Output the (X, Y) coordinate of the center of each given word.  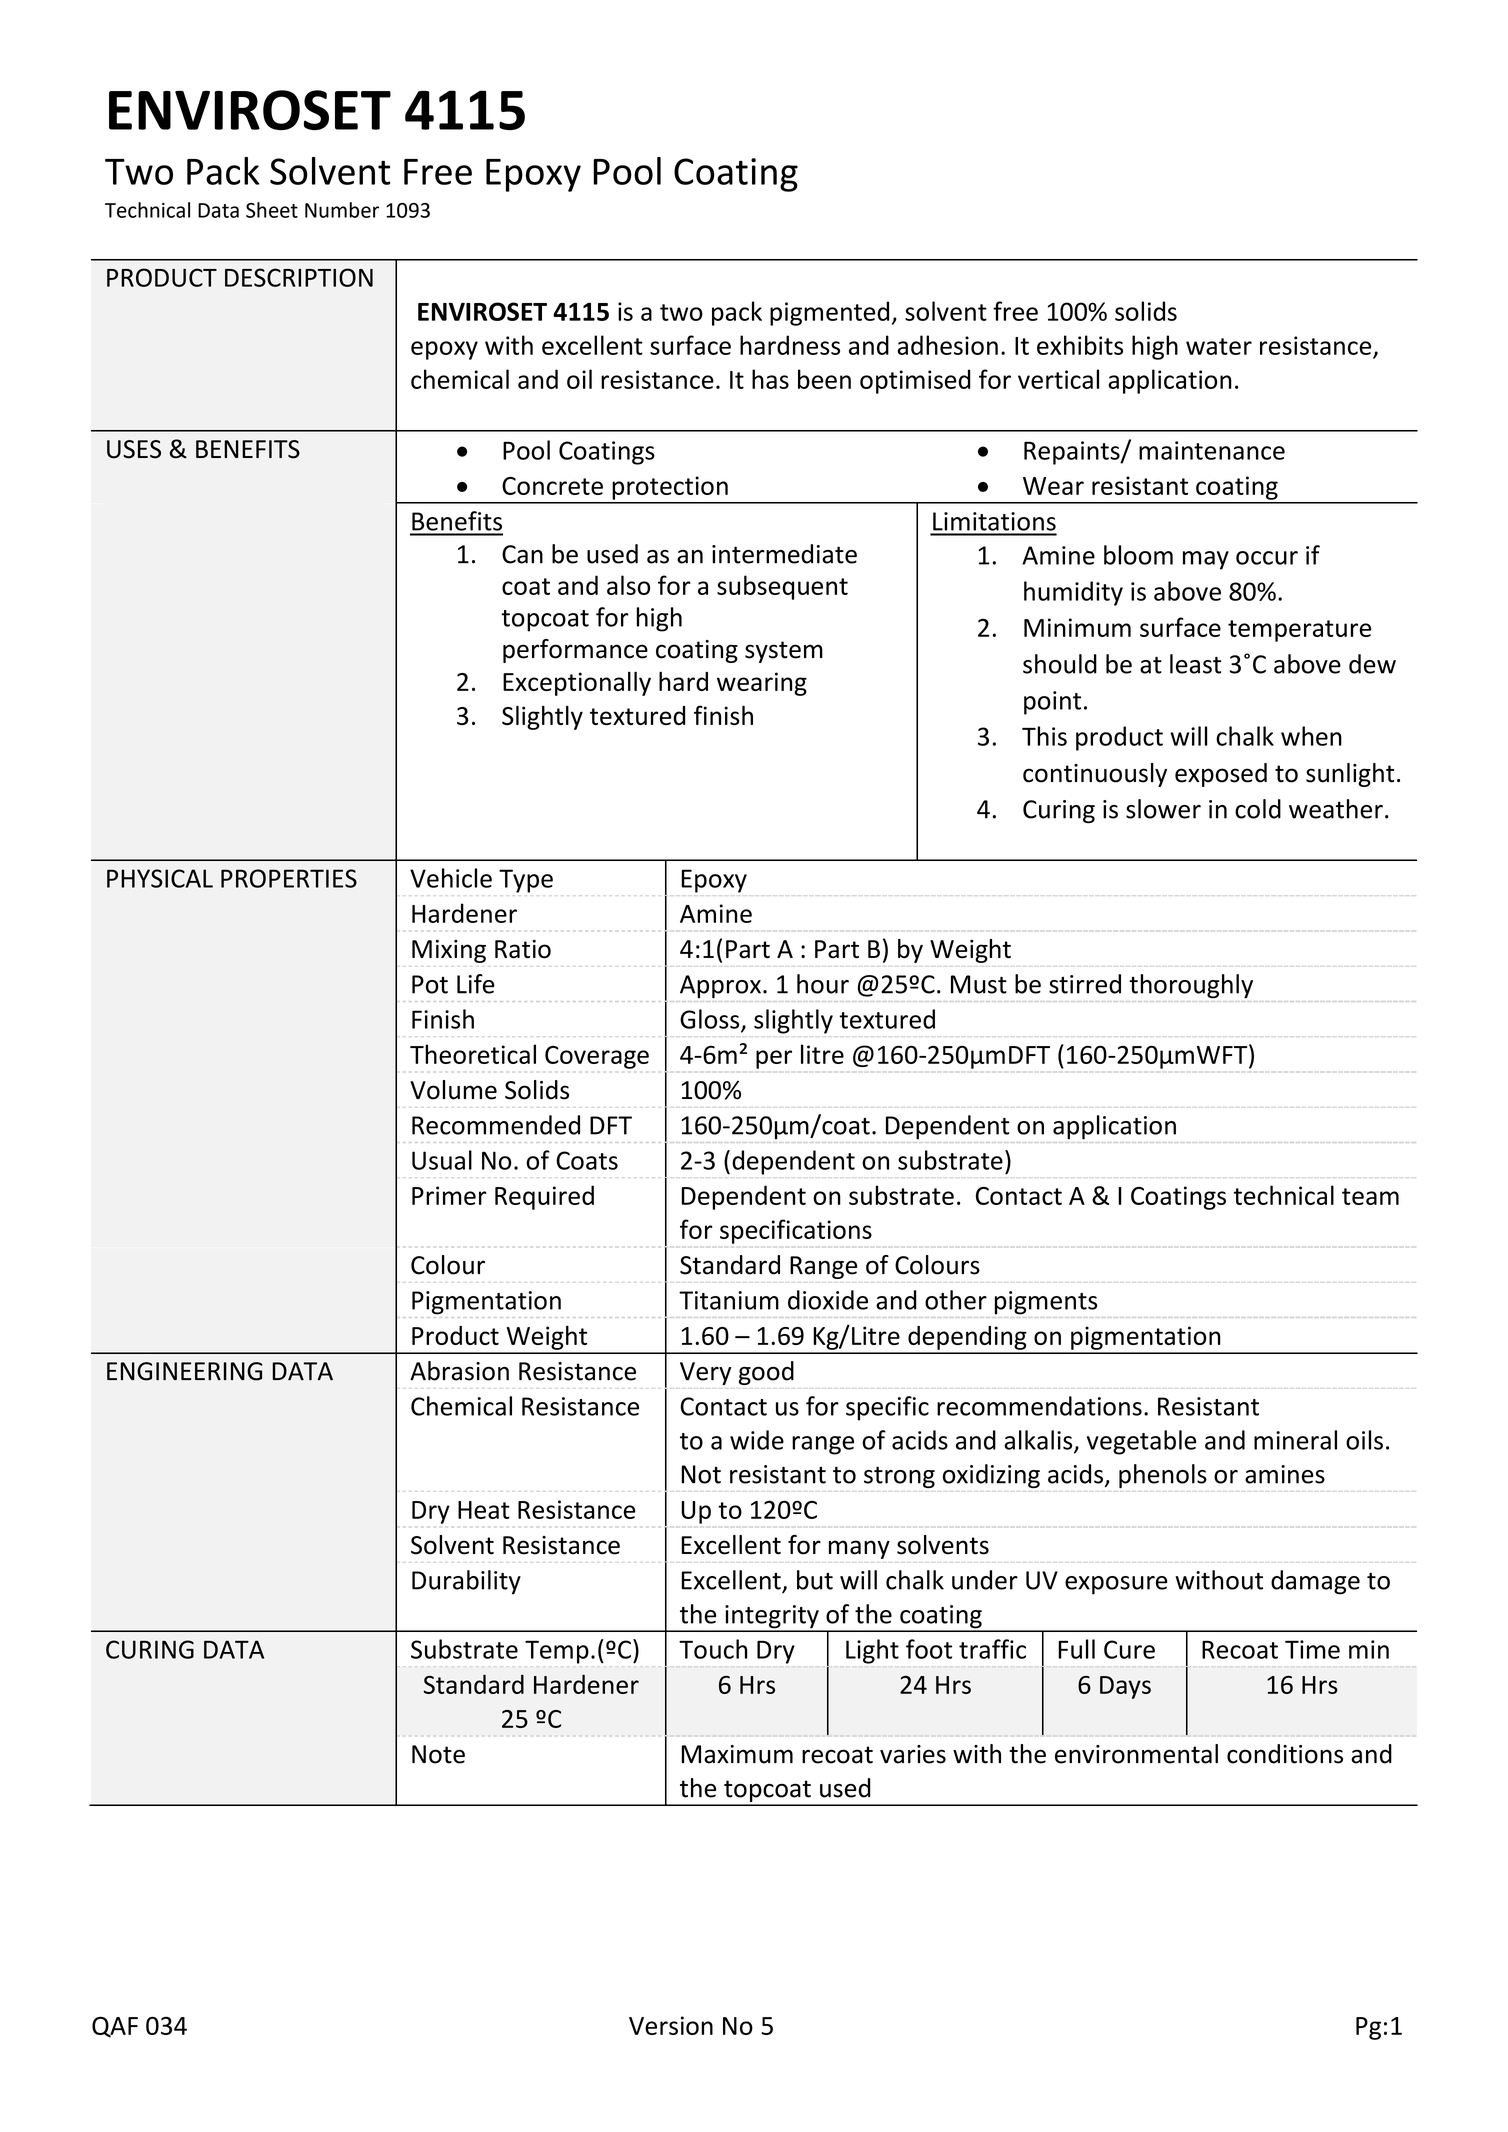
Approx (720, 987)
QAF (115, 2027)
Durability (466, 1582)
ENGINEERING (184, 1371)
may (1206, 560)
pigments (1046, 1303)
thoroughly (1191, 986)
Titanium (729, 1300)
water (1219, 346)
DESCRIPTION (299, 277)
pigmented (829, 313)
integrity (772, 1618)
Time (1312, 1649)
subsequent (782, 587)
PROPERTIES (289, 878)
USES (134, 449)
